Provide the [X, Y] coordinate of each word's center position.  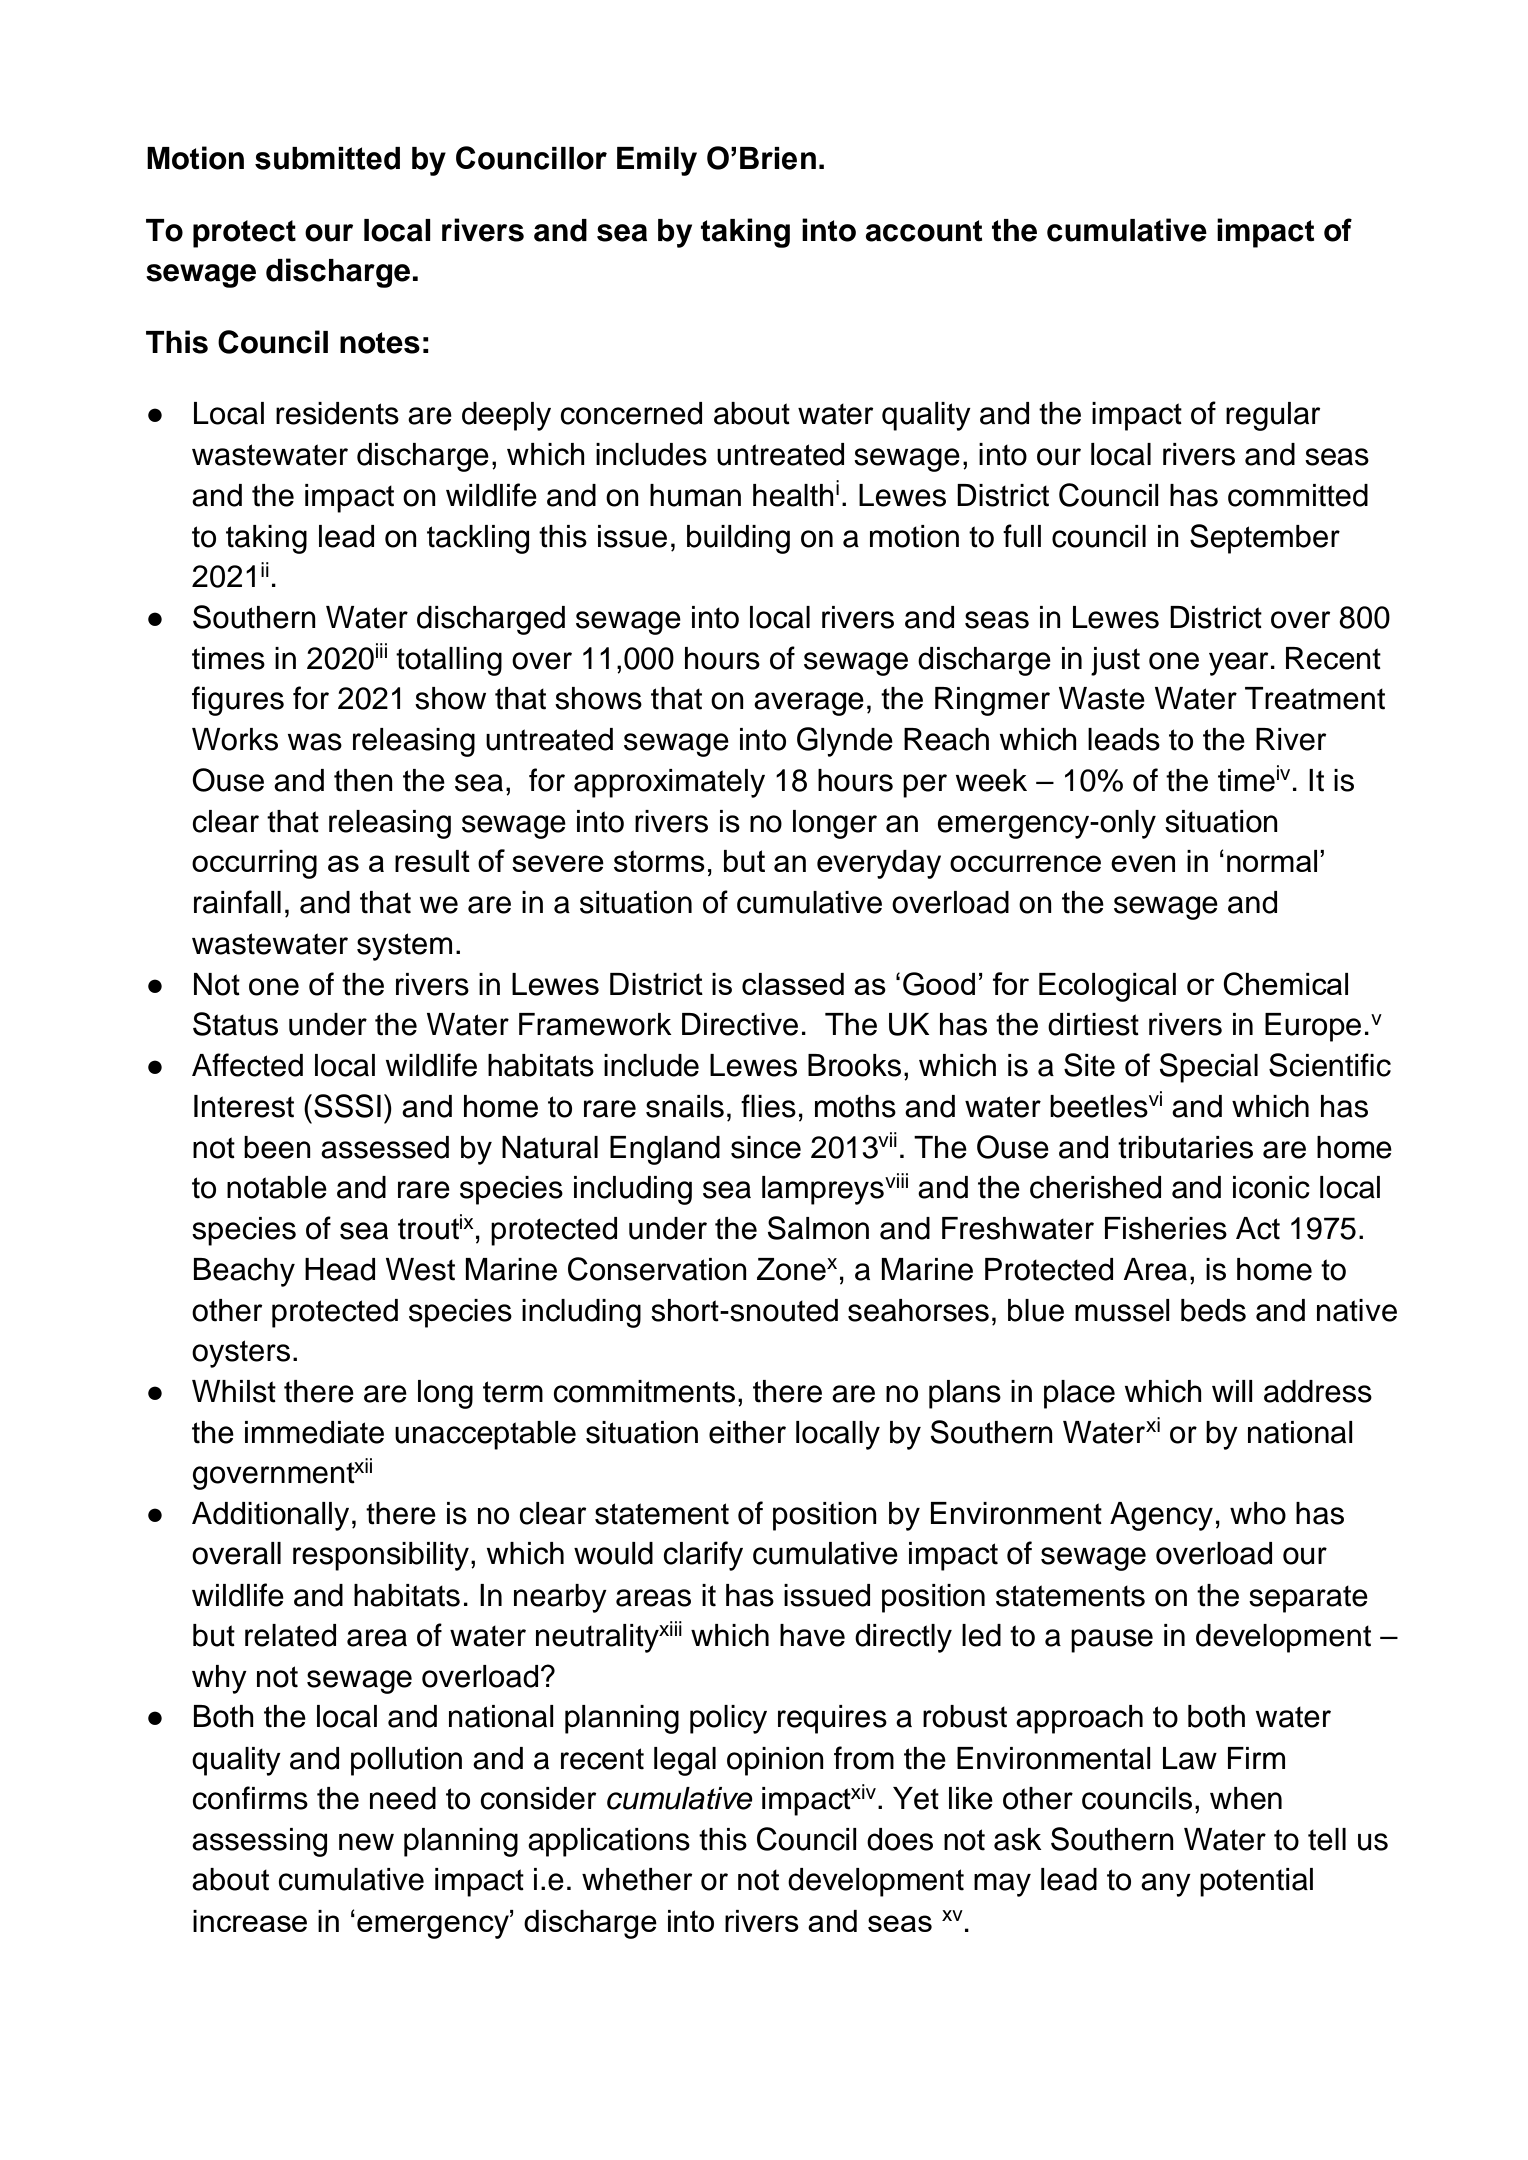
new [366, 1842]
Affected [247, 1065]
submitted [327, 158]
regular [1273, 416]
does [900, 1839]
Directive [740, 1024]
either [747, 1432]
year [1239, 664]
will [1232, 1391]
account [923, 231]
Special [1209, 1068]
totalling [449, 661]
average [809, 704]
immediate [314, 1432]
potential [1256, 1882]
